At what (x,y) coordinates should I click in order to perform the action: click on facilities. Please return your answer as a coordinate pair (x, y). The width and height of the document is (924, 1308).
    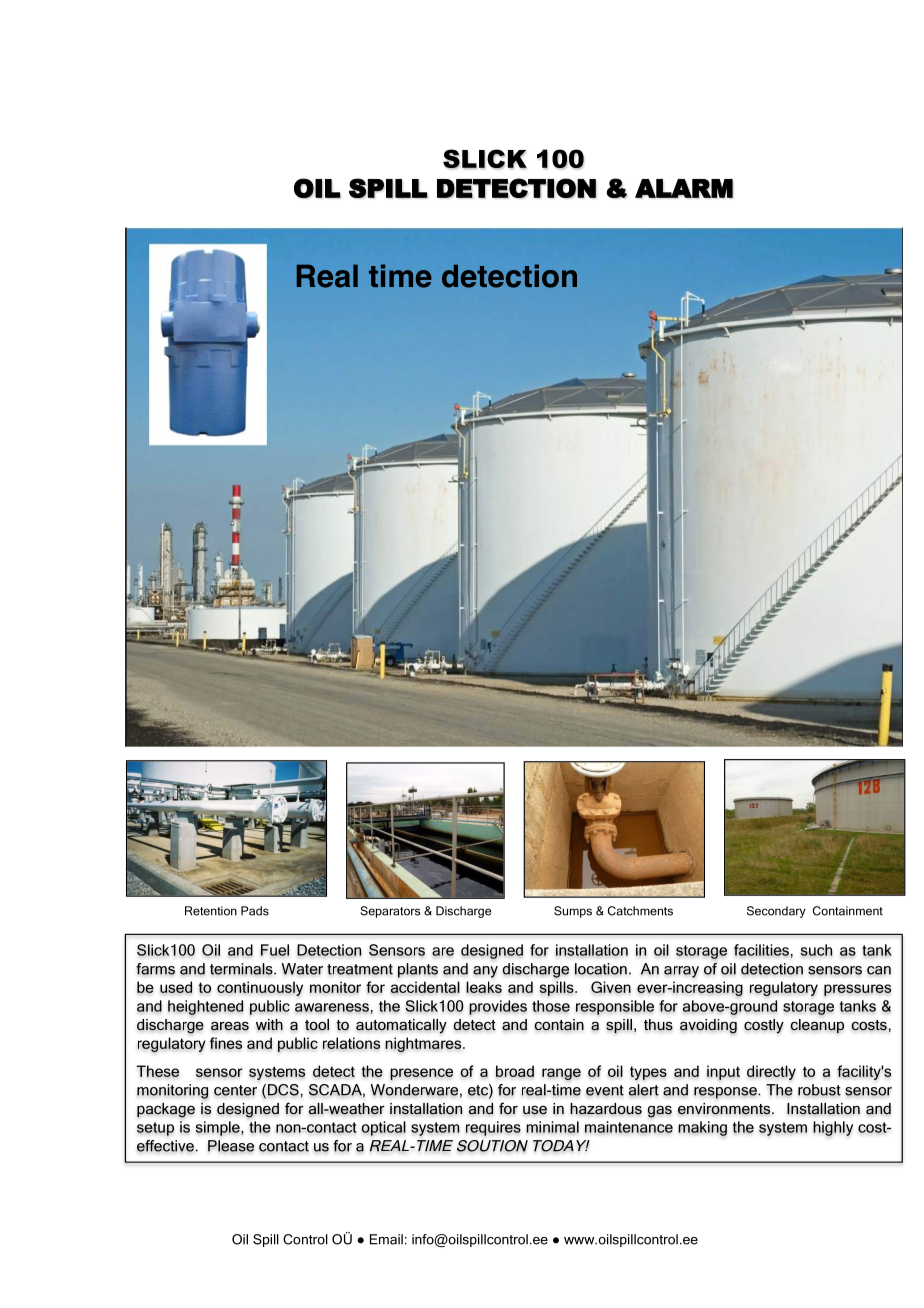
    Looking at the image, I should click on (761, 950).
